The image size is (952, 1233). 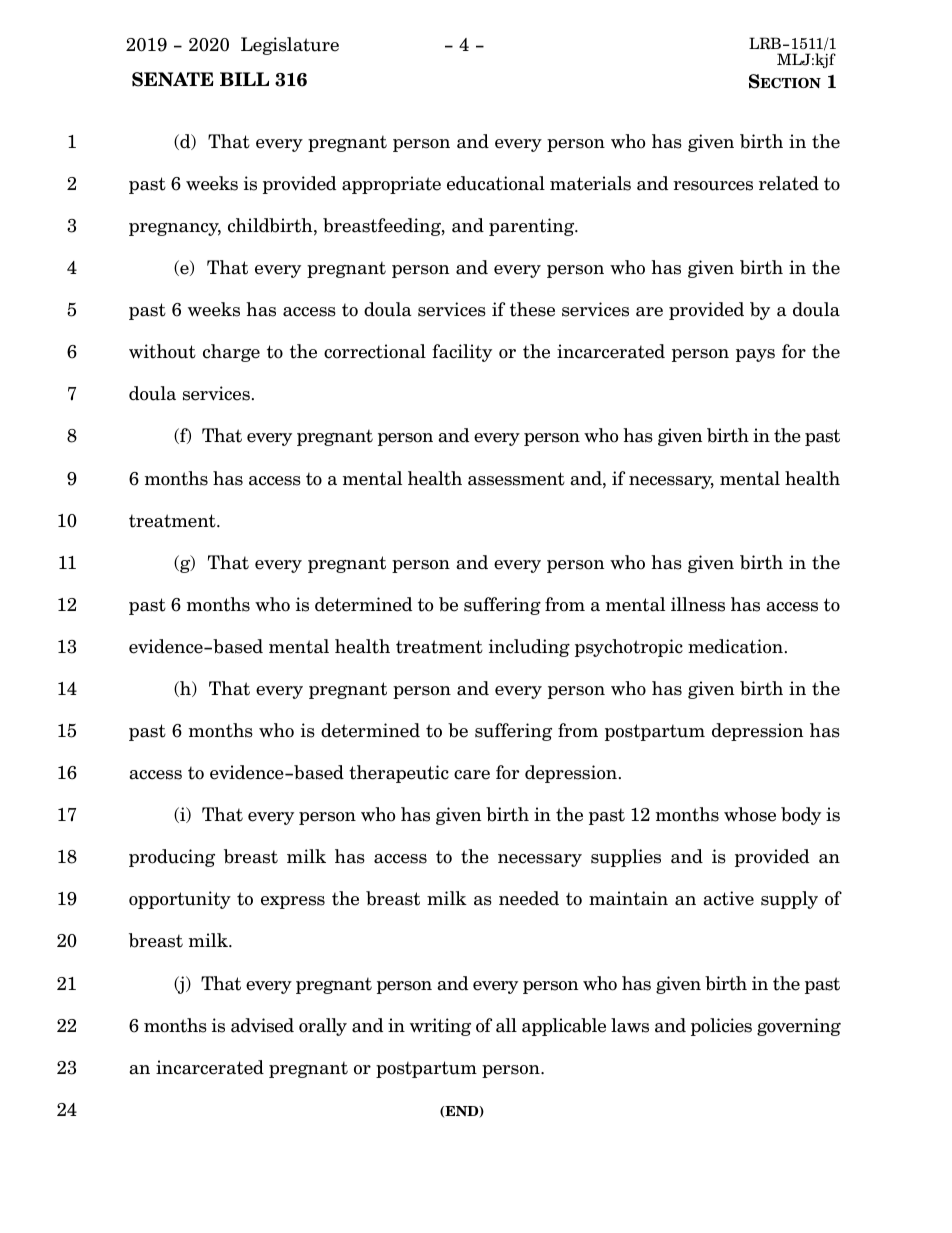 What do you see at coordinates (713, 186) in the screenshot?
I see `resources` at bounding box center [713, 186].
